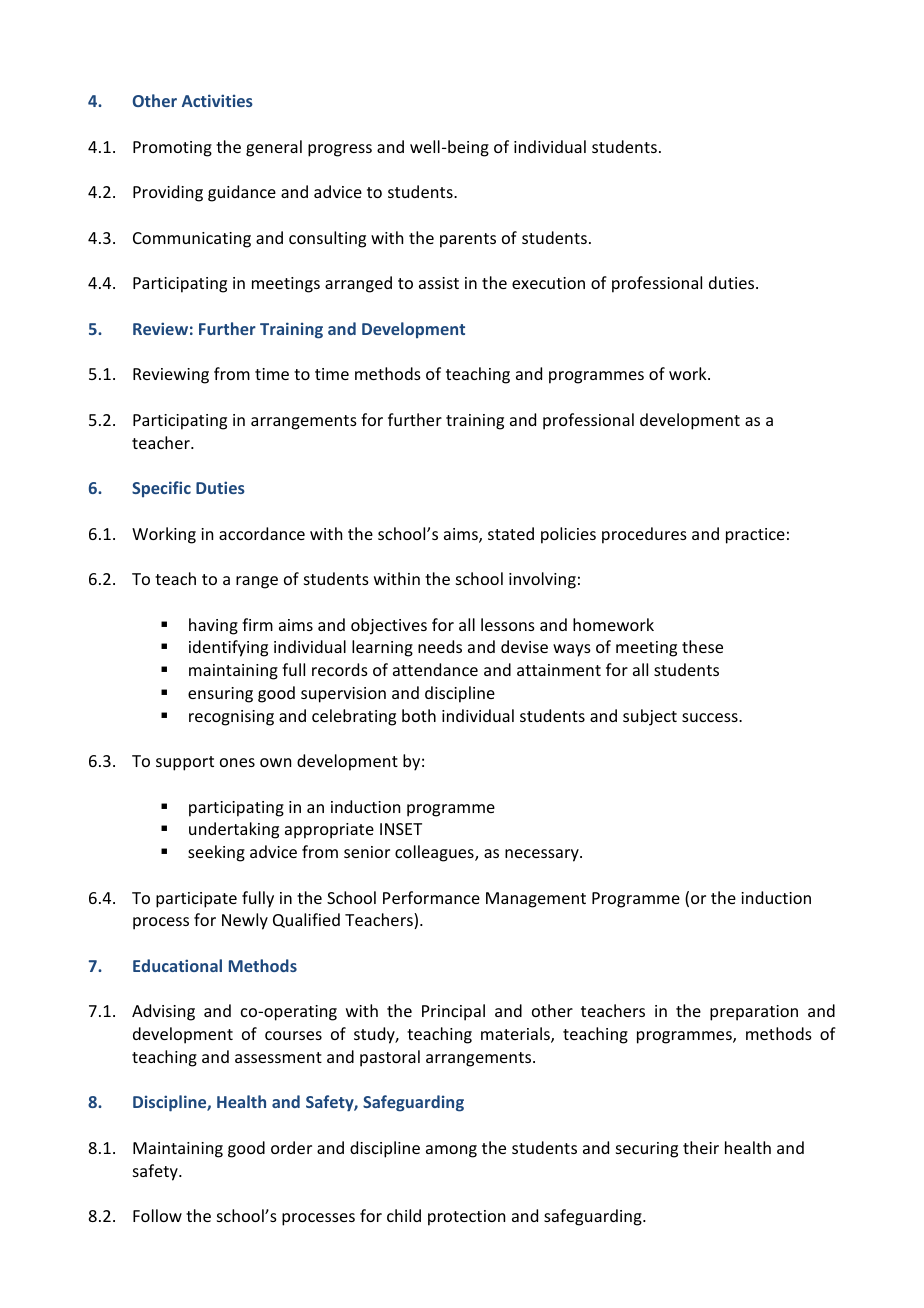 The image size is (924, 1308). What do you see at coordinates (217, 100) in the screenshot?
I see `Activities` at bounding box center [217, 100].
